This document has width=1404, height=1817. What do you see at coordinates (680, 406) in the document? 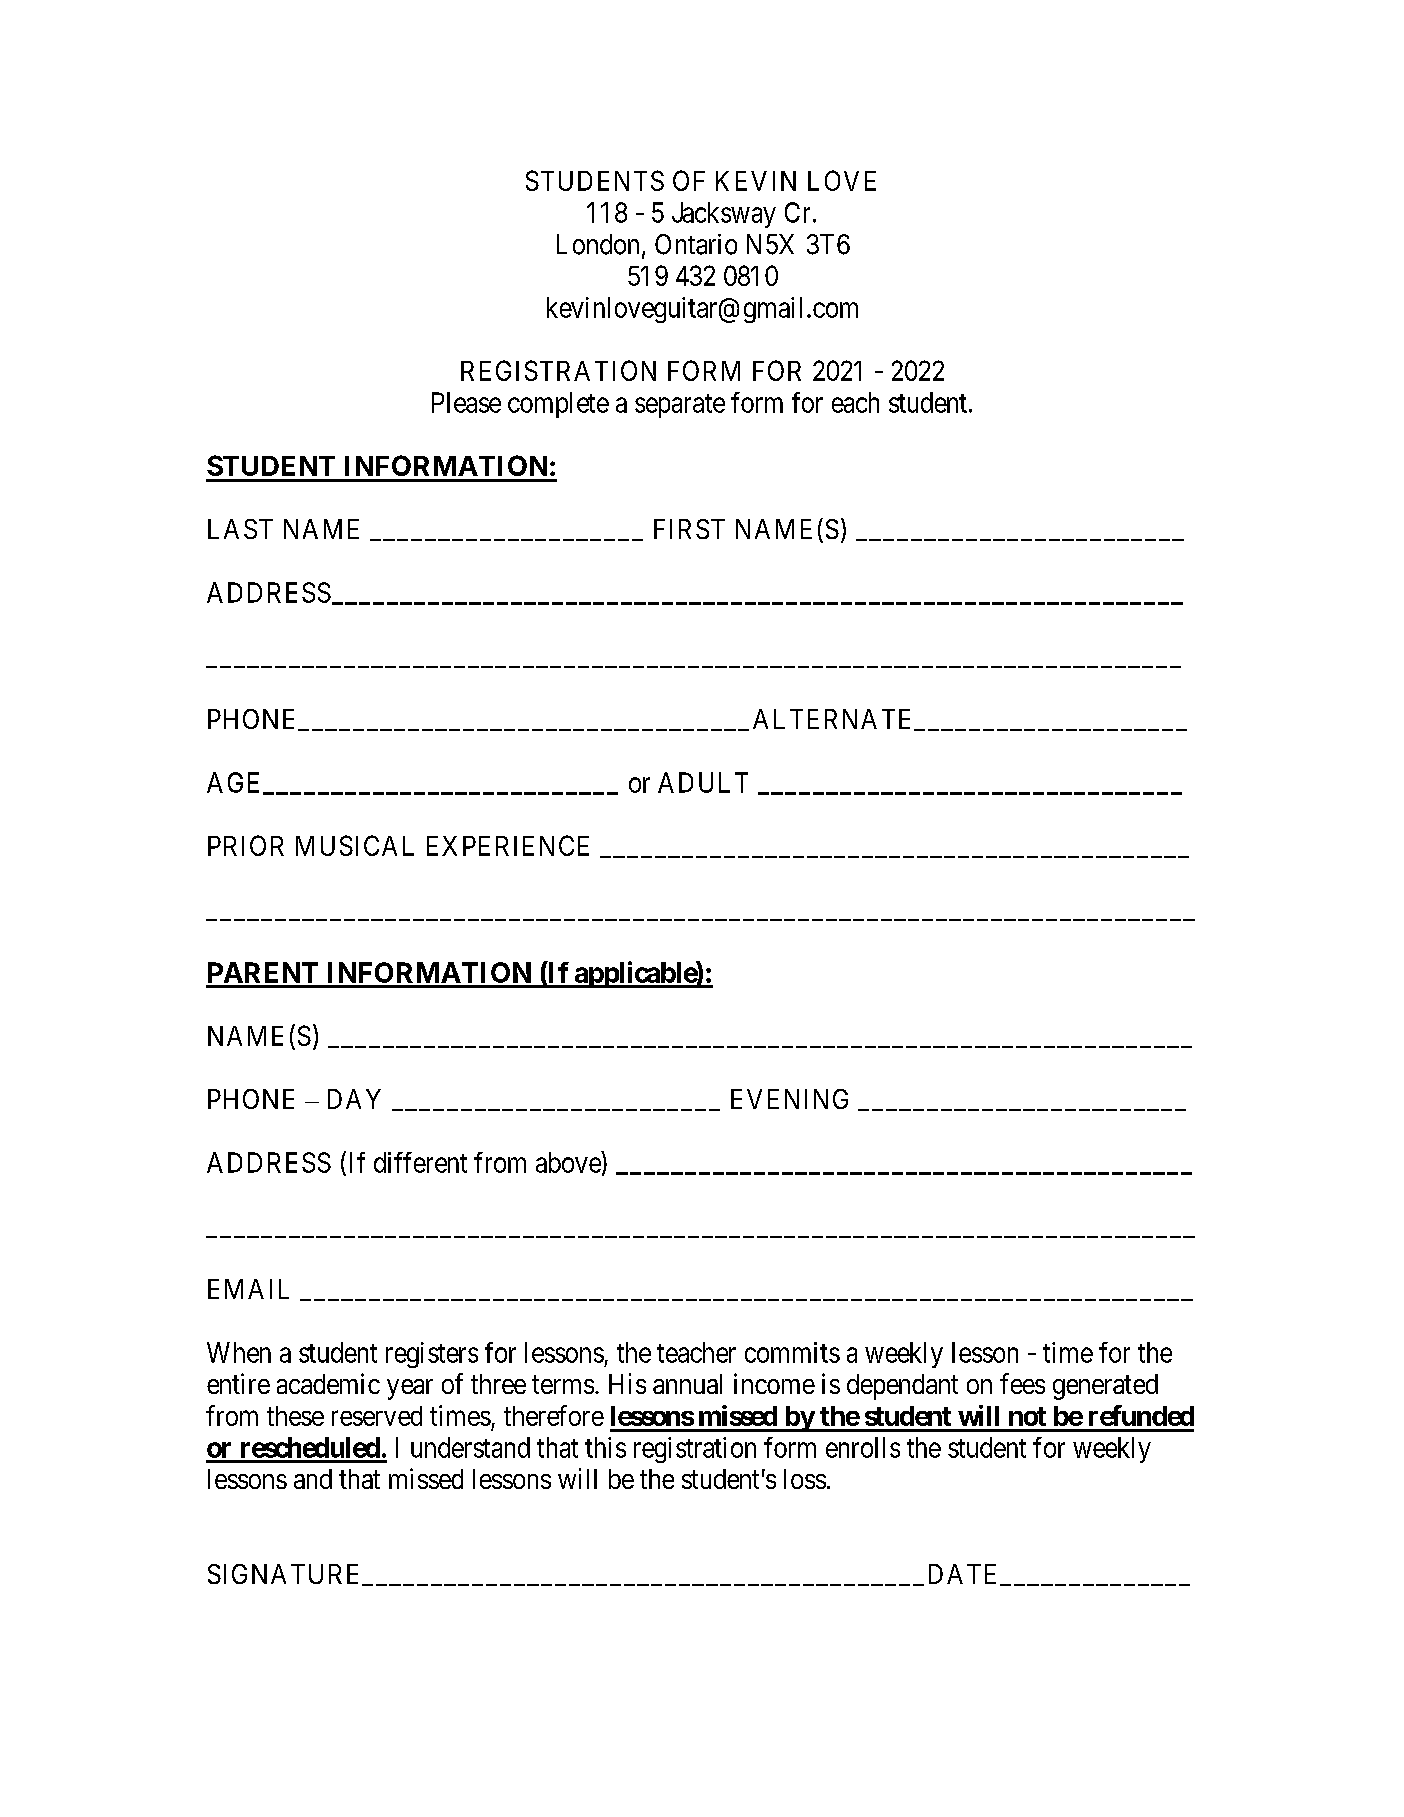
I see `separate` at bounding box center [680, 406].
